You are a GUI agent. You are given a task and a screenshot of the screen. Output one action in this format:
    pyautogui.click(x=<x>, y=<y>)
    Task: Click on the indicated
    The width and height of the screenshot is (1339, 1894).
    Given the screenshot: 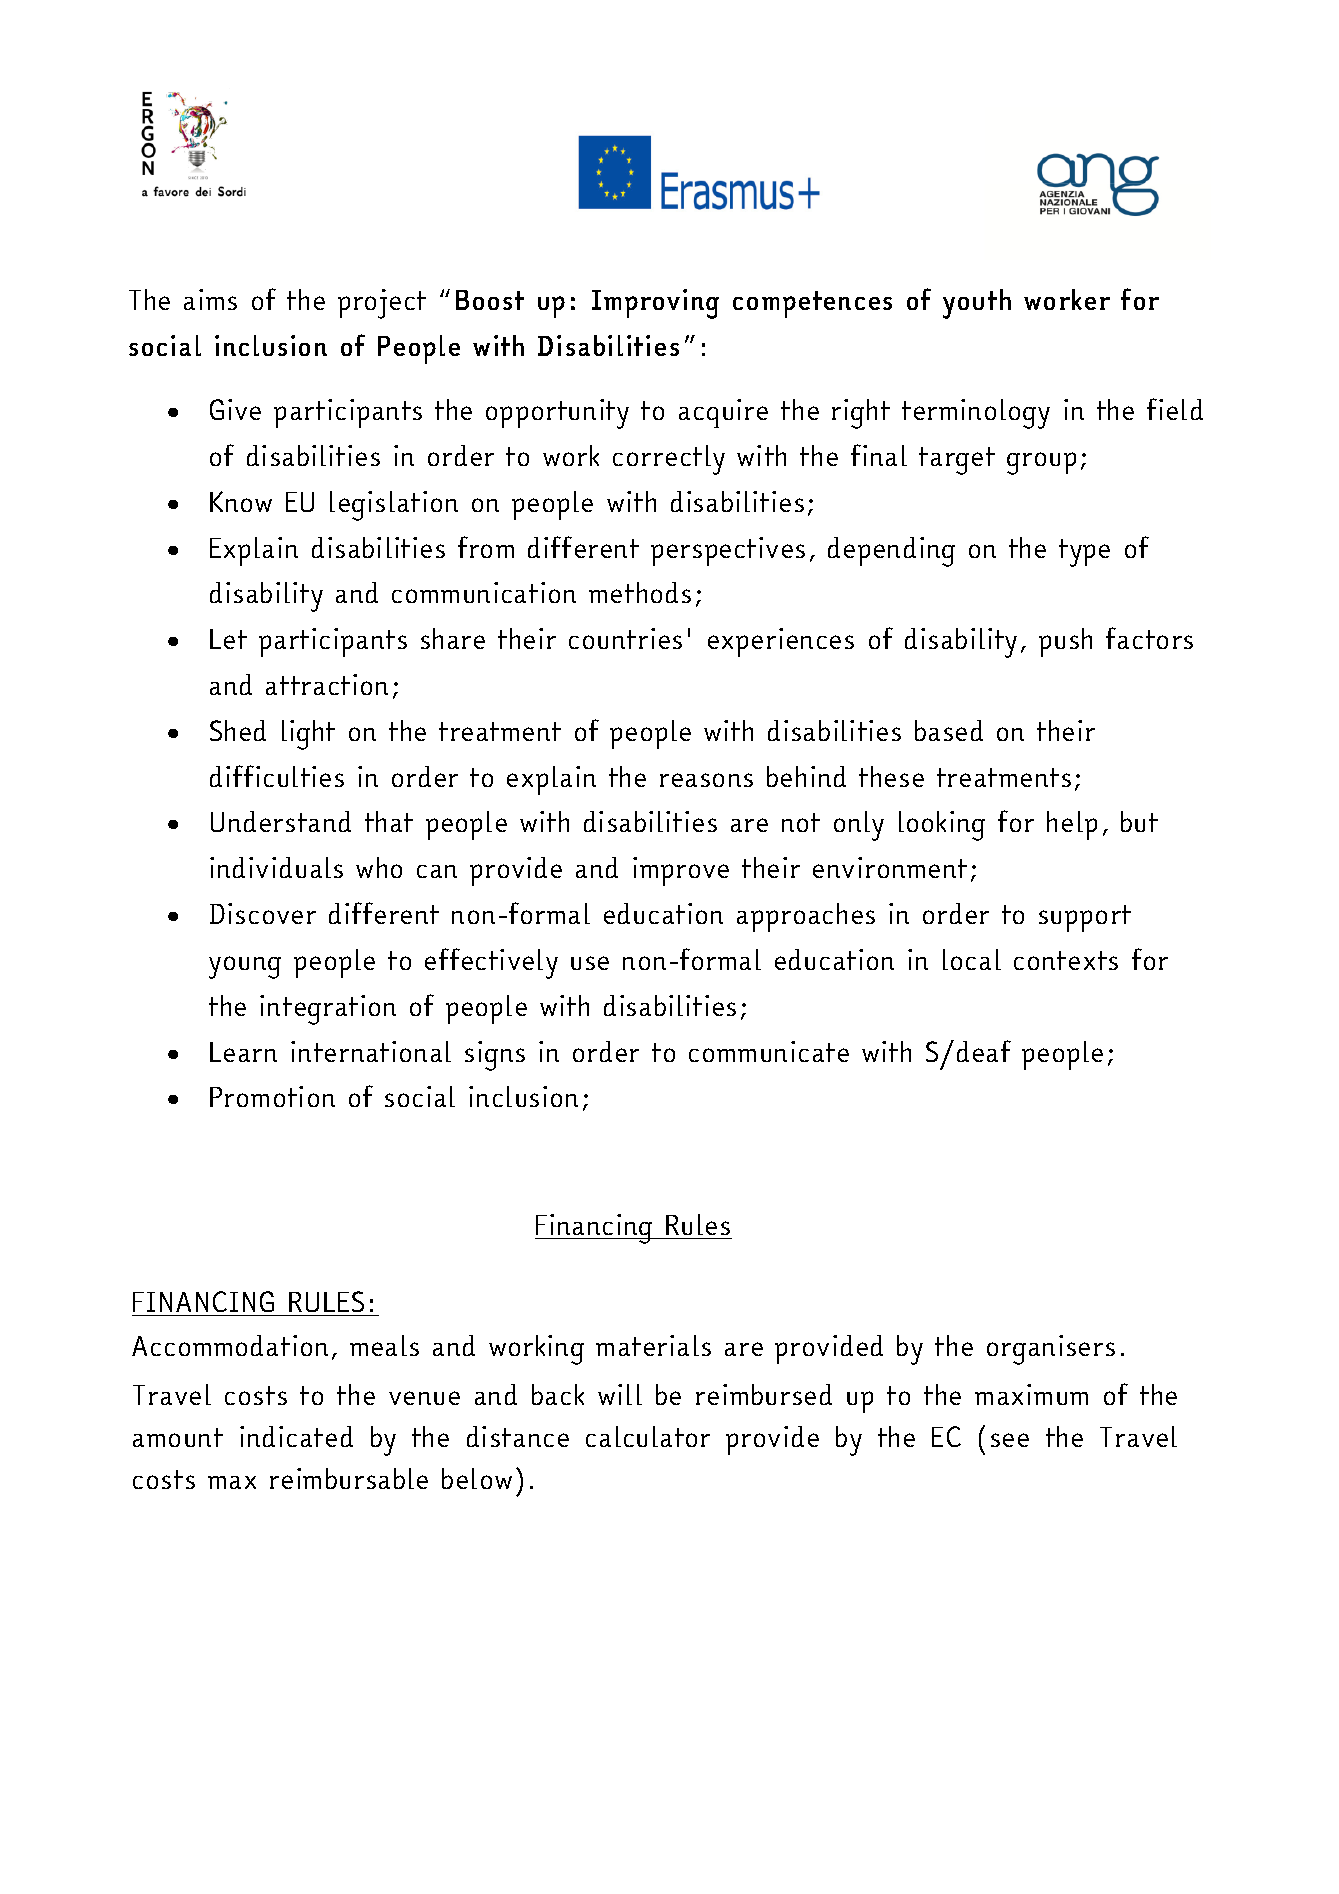 What is the action you would take?
    pyautogui.click(x=296, y=1436)
